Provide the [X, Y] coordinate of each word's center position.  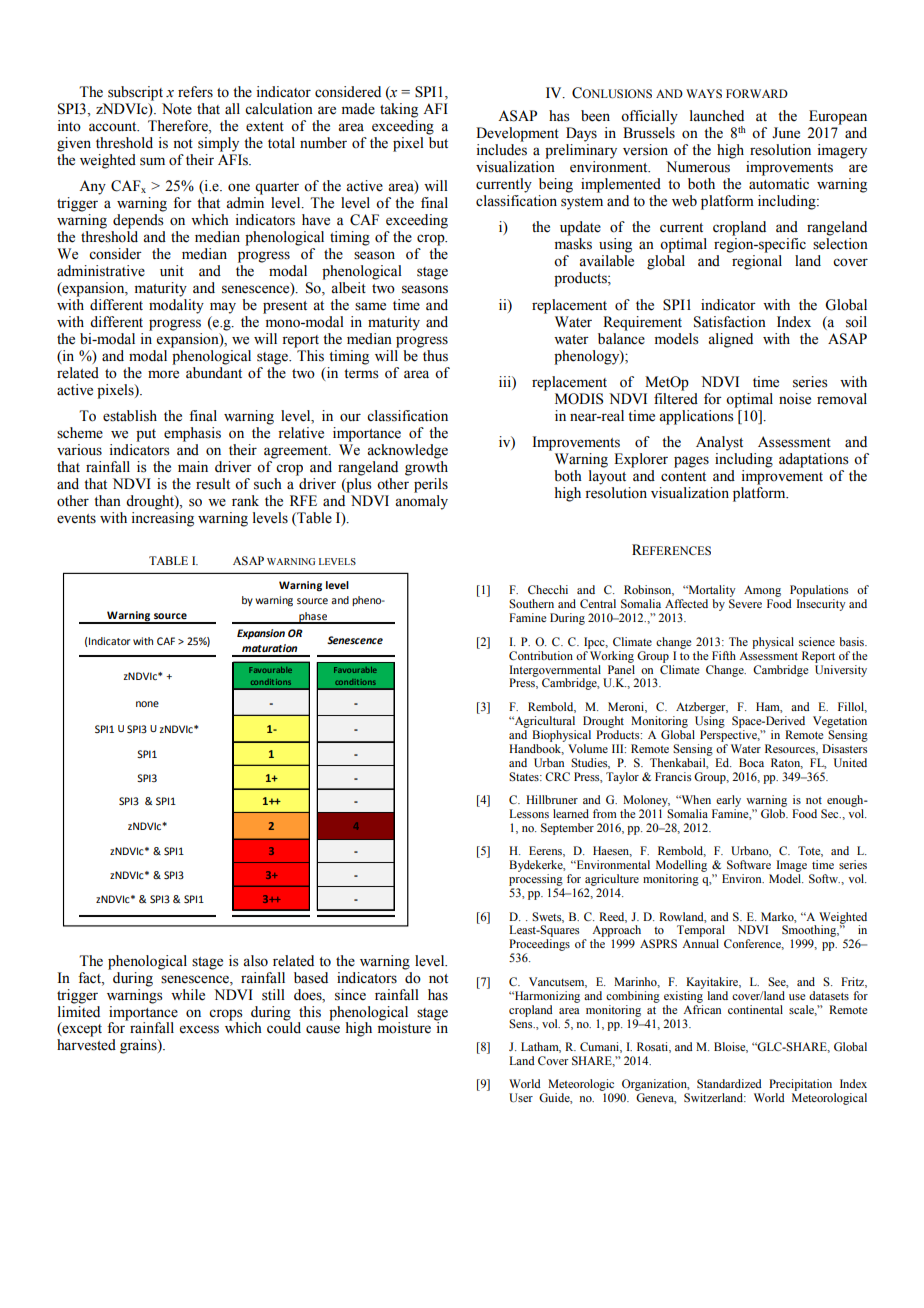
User [521, 1098]
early [728, 801]
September [567, 829]
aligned [730, 340]
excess [199, 1029]
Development [517, 134]
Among [762, 591]
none [147, 704]
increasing [162, 519]
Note [177, 109]
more [163, 374]
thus [435, 356]
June [786, 133]
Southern [531, 604]
